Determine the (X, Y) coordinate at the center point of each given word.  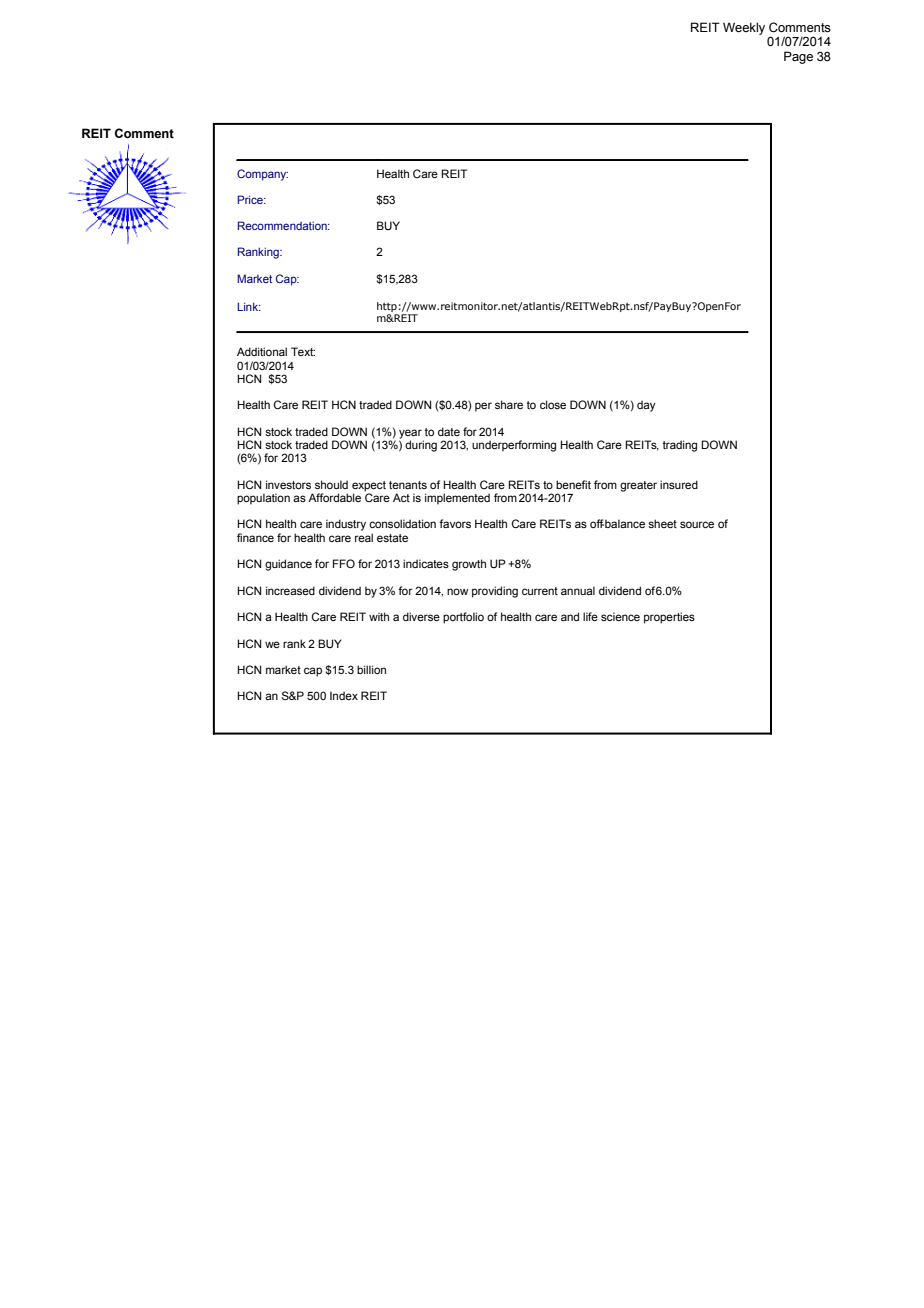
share (509, 404)
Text (303, 351)
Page (798, 57)
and (570, 616)
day (646, 406)
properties (669, 618)
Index (344, 695)
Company (262, 175)
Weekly (744, 28)
